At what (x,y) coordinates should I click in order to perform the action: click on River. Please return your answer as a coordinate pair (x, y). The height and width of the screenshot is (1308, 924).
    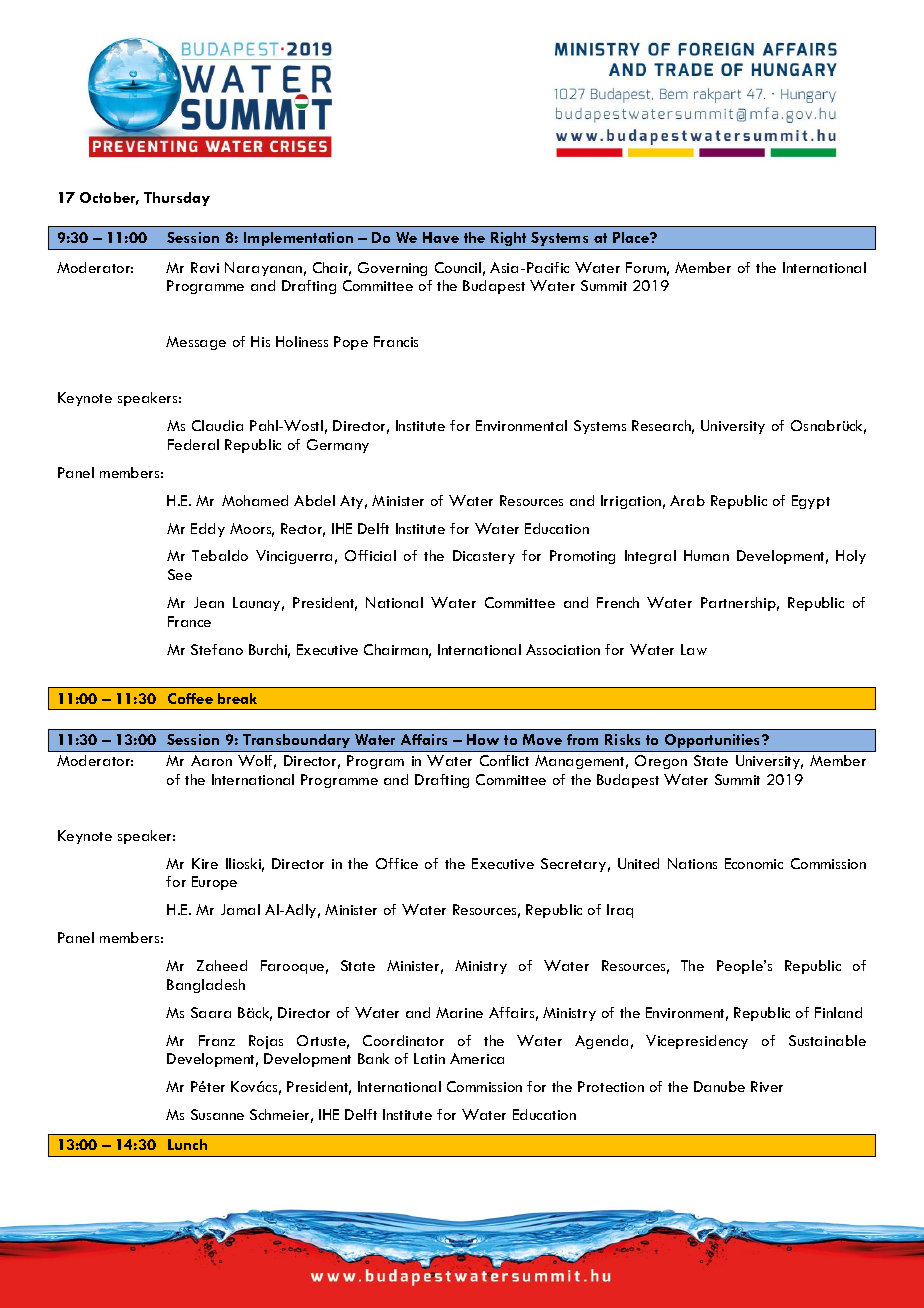
    Looking at the image, I should click on (767, 1086).
